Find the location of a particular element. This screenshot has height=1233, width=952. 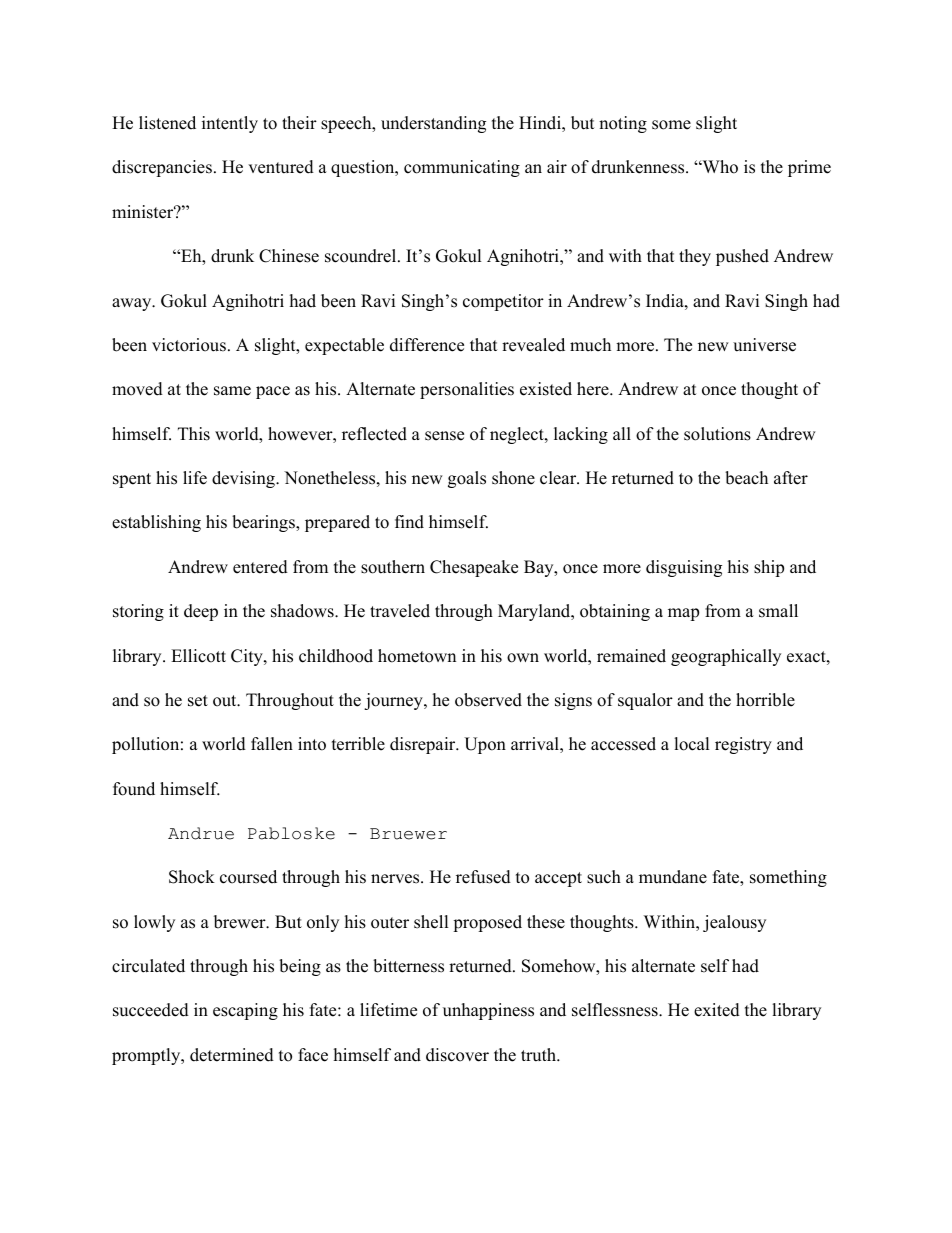

deep is located at coordinates (201, 612).
